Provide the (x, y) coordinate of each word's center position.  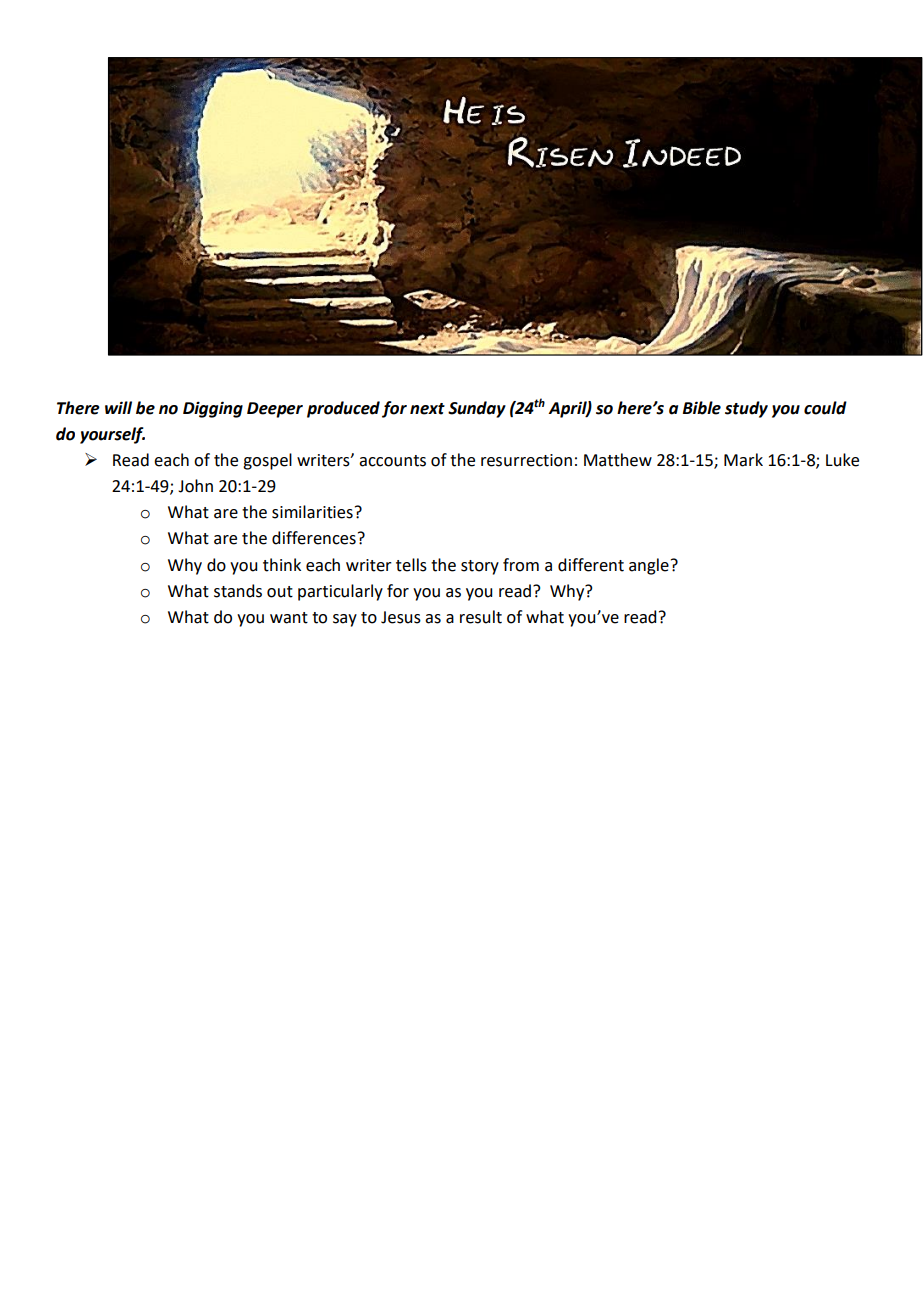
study (746, 409)
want (289, 618)
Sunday (477, 409)
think (282, 565)
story (480, 567)
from (521, 565)
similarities (312, 512)
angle (649, 566)
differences (314, 538)
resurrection (526, 460)
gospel (267, 461)
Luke (842, 460)
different (591, 565)
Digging (213, 409)
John (195, 486)
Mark (743, 460)
